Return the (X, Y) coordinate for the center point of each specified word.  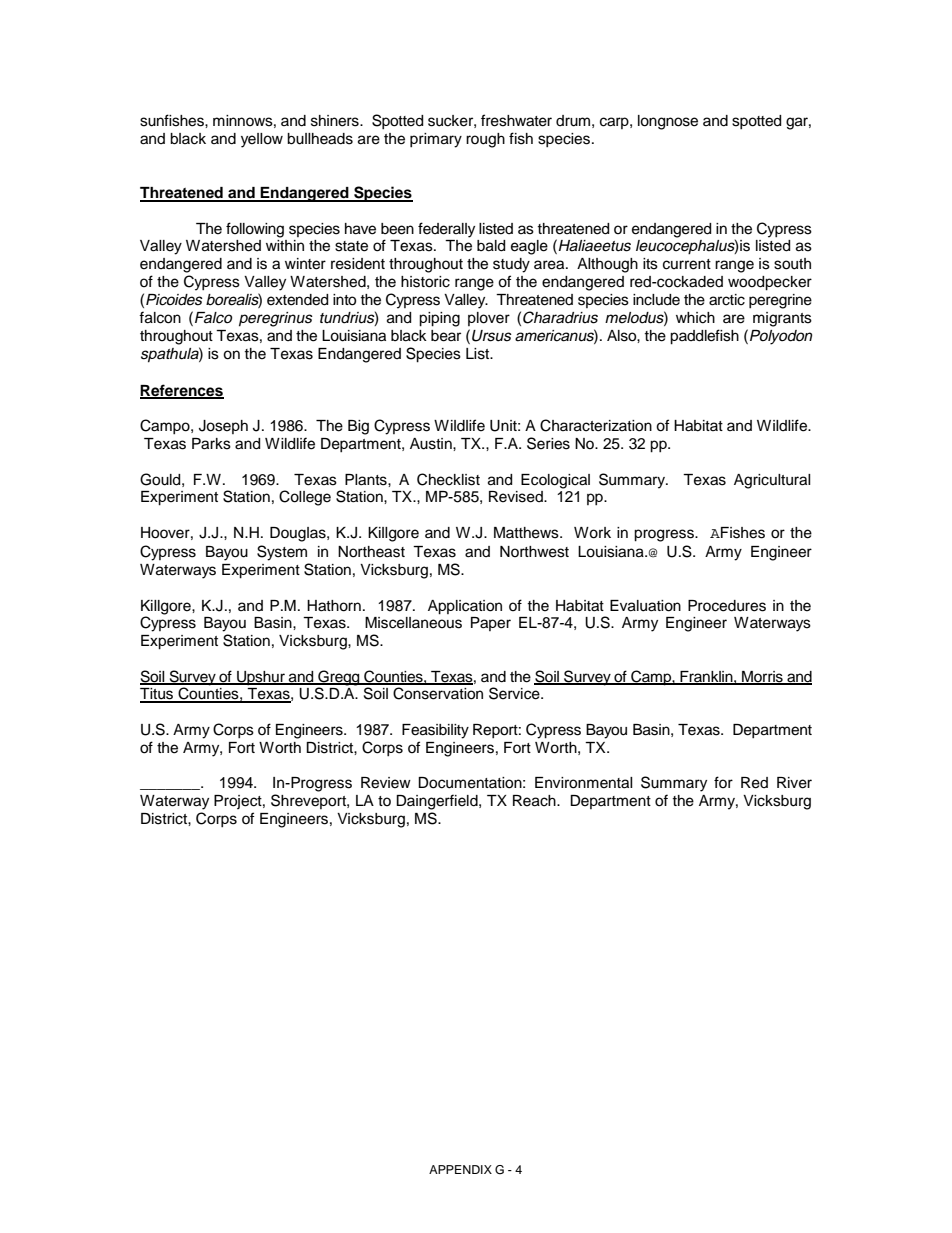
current (687, 264)
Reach (535, 801)
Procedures (727, 606)
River (794, 783)
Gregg (339, 679)
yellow (262, 140)
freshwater (516, 120)
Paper (491, 624)
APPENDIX (460, 1169)
